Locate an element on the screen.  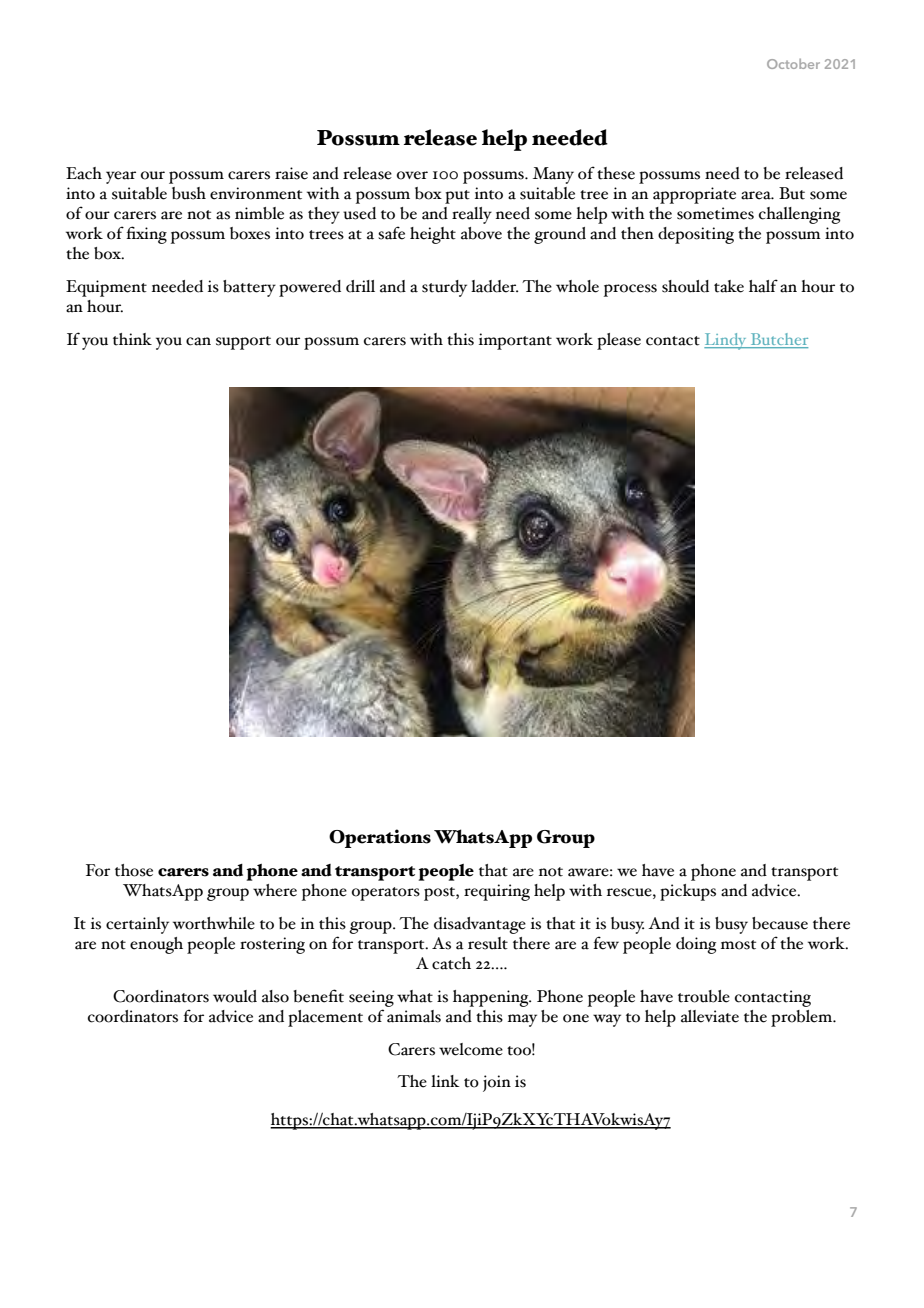
would is located at coordinates (235, 996).
